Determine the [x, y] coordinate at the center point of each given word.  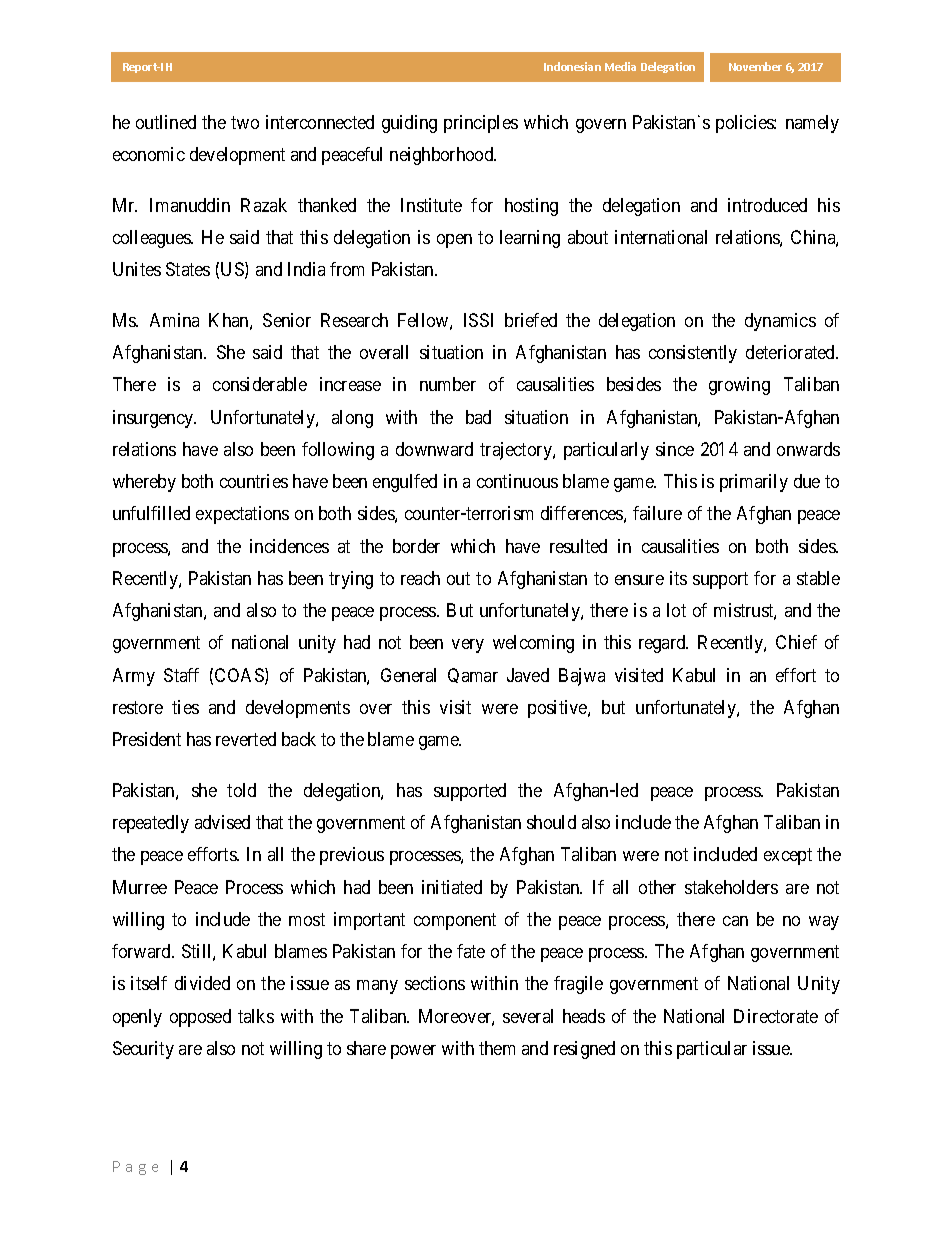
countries [254, 481]
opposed [200, 1018]
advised [222, 822]
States [188, 269]
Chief [796, 642]
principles [481, 124]
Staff [181, 675]
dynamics [780, 322]
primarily [754, 483]
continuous [517, 481]
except [788, 857]
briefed [531, 320]
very [468, 646]
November [755, 66]
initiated [452, 887]
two [245, 122]
